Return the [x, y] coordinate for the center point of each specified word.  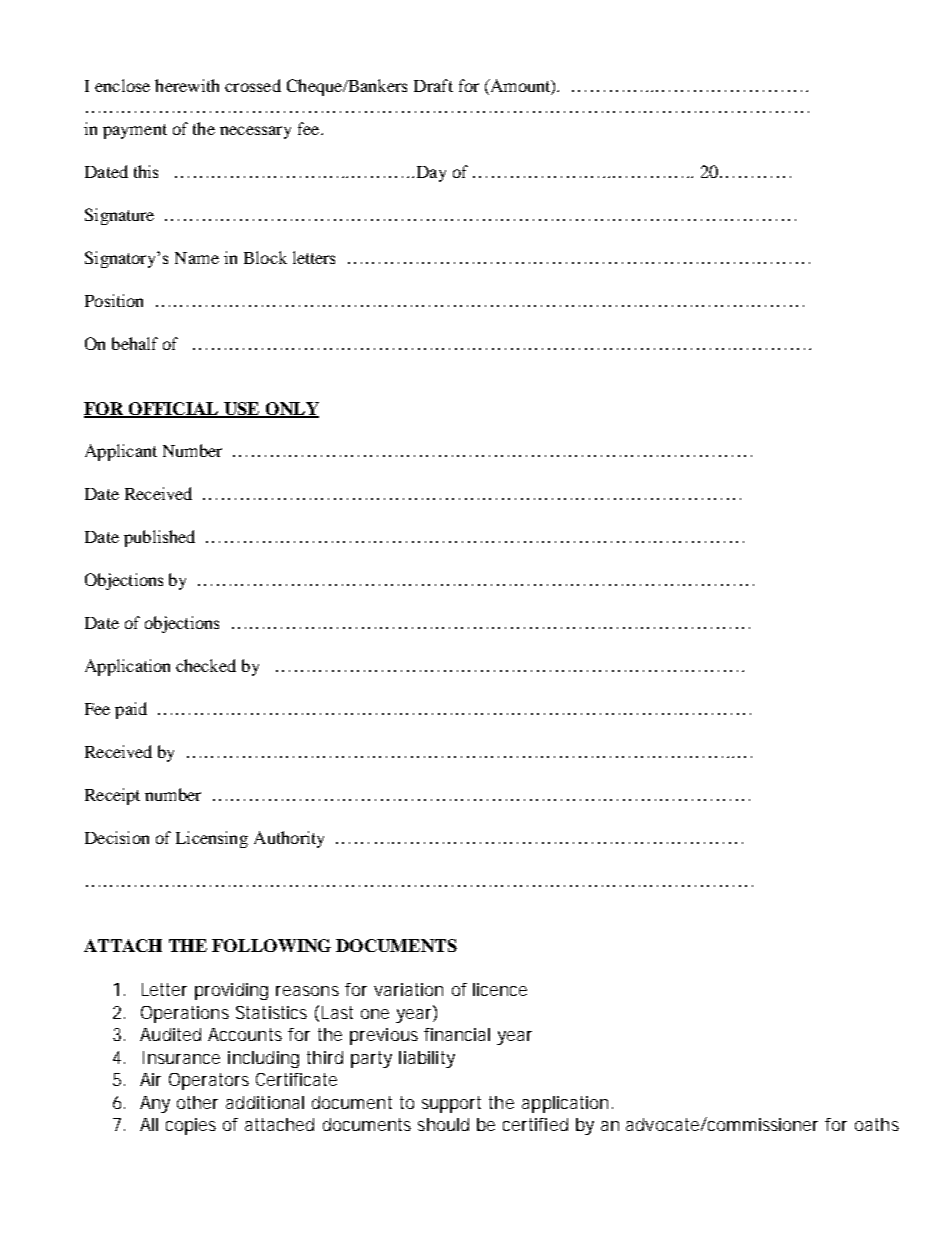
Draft [433, 85]
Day [431, 174]
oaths [877, 1124]
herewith [187, 85]
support [451, 1104]
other [197, 1102]
